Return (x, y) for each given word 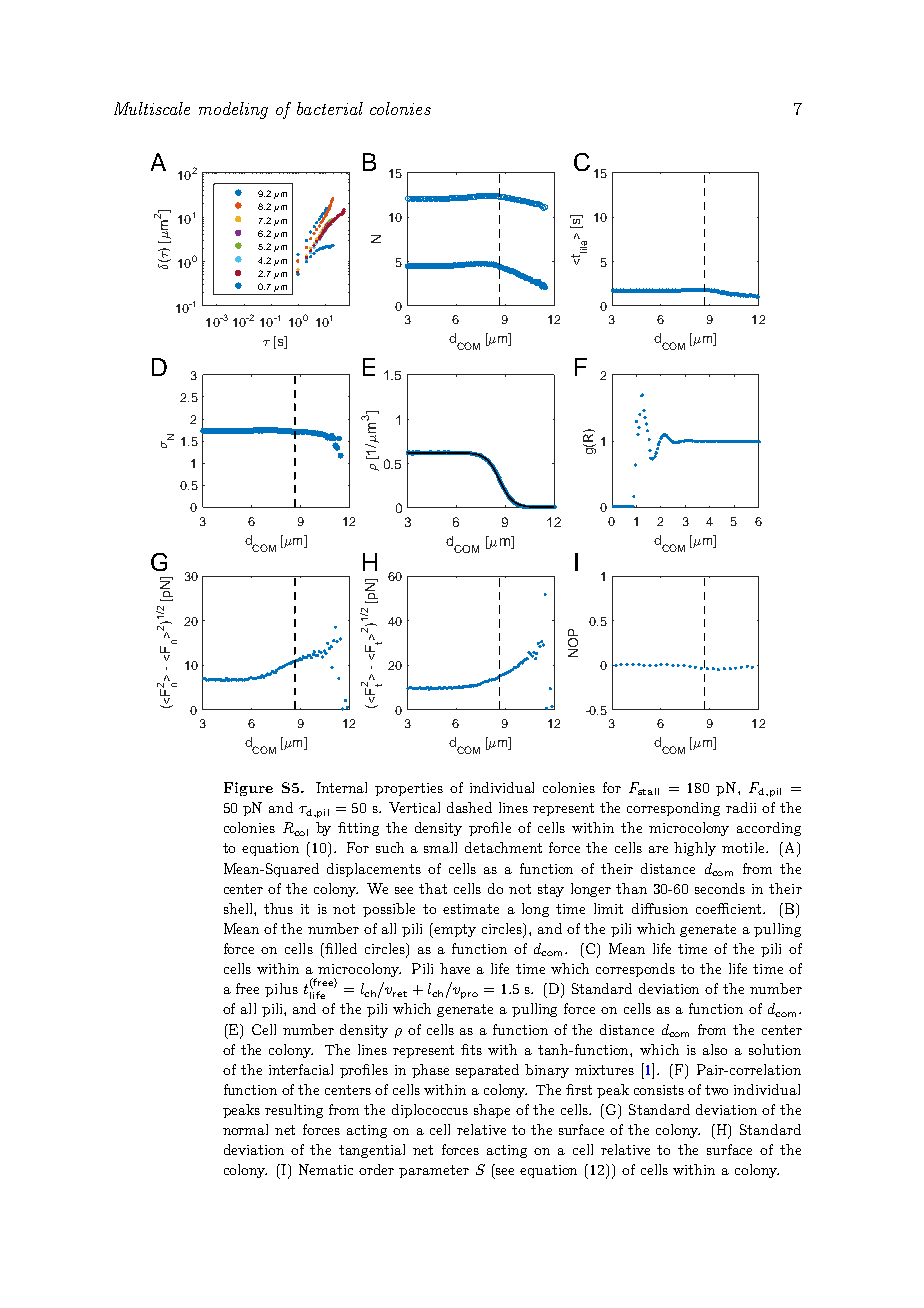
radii (741, 807)
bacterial (330, 108)
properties (409, 789)
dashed (469, 807)
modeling (233, 110)
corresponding (673, 809)
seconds (720, 888)
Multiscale (152, 108)
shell (239, 908)
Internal (341, 787)
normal (245, 1129)
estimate (471, 909)
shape (492, 1111)
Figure (248, 789)
